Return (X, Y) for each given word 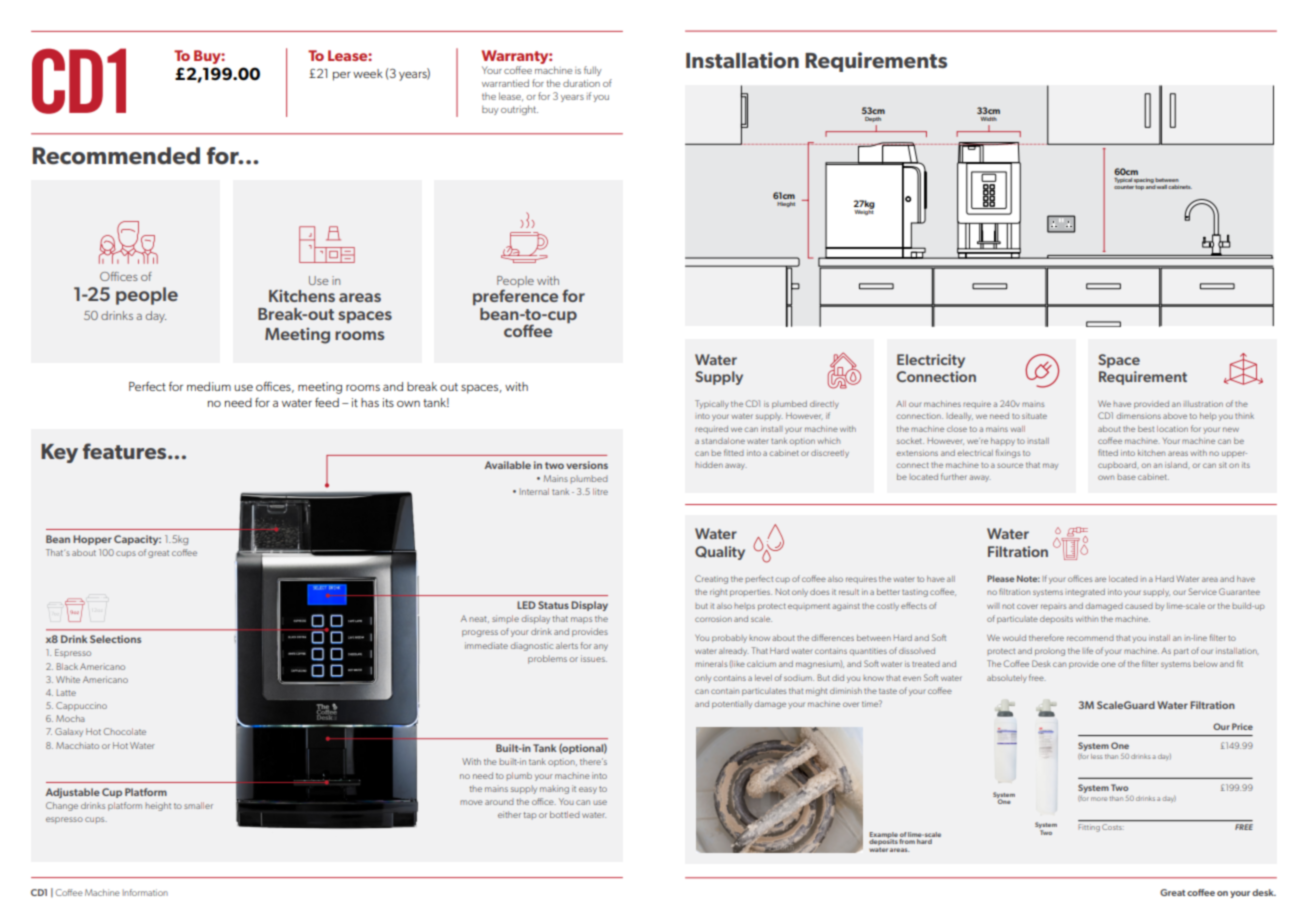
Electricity (931, 361)
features (126, 451)
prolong (1050, 652)
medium (209, 386)
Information (145, 892)
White (68, 679)
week (368, 73)
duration (581, 83)
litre (600, 491)
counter (1124, 187)
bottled (565, 814)
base (1126, 477)
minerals (711, 664)
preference (515, 296)
